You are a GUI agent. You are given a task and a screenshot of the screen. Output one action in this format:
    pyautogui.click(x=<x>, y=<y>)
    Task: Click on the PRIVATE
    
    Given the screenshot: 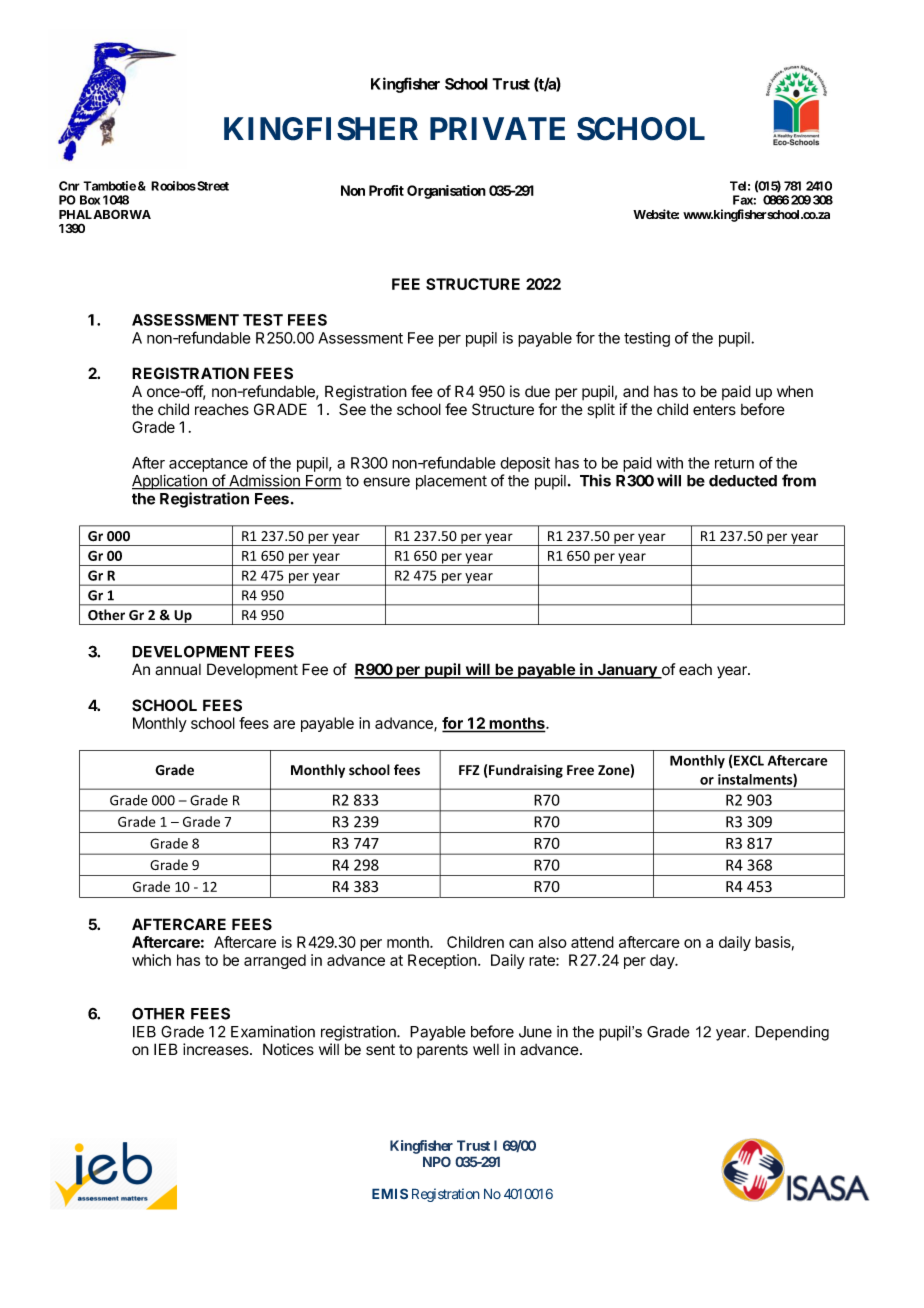 What is the action you would take?
    pyautogui.click(x=497, y=128)
